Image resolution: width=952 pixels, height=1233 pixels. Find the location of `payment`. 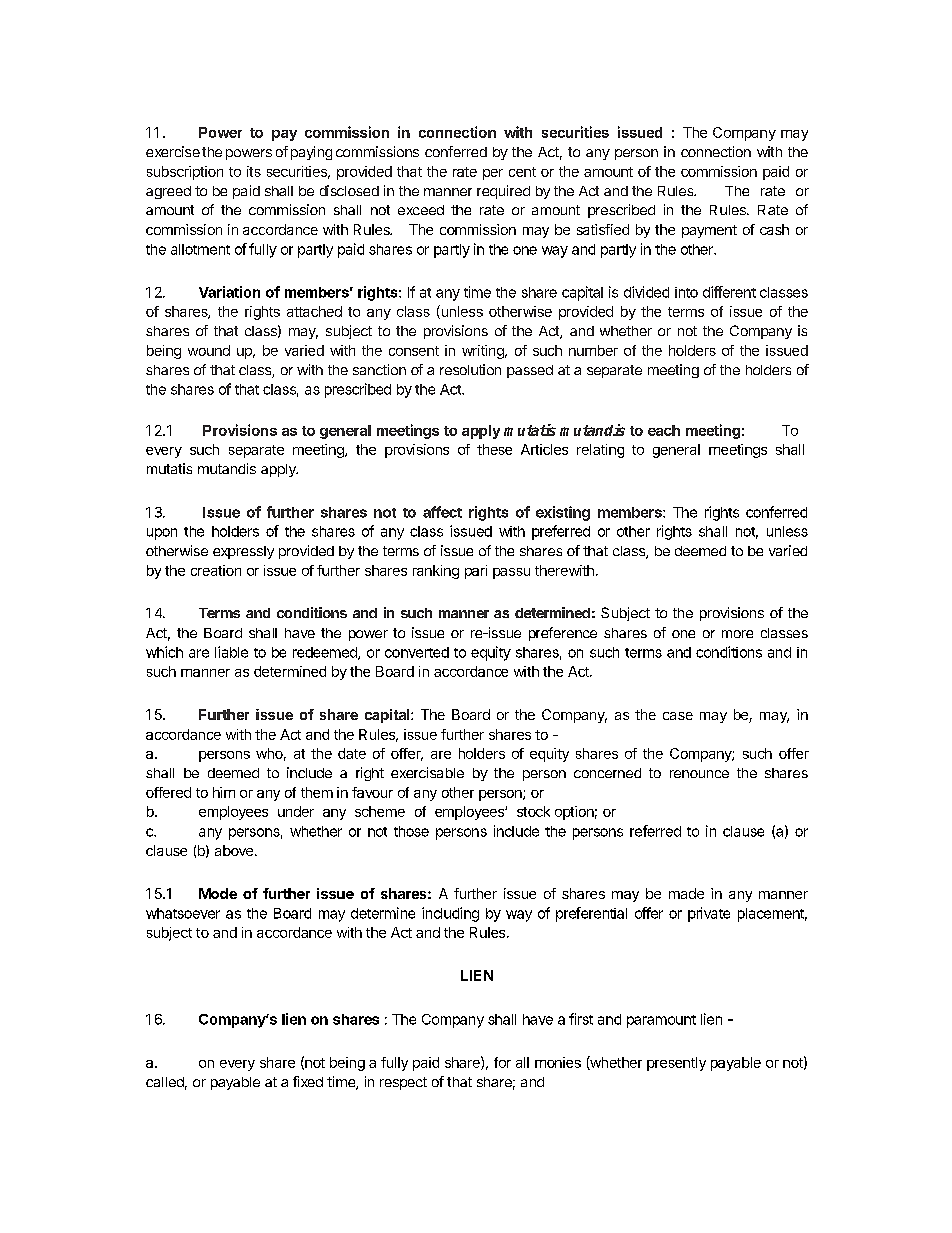

payment is located at coordinates (709, 231).
